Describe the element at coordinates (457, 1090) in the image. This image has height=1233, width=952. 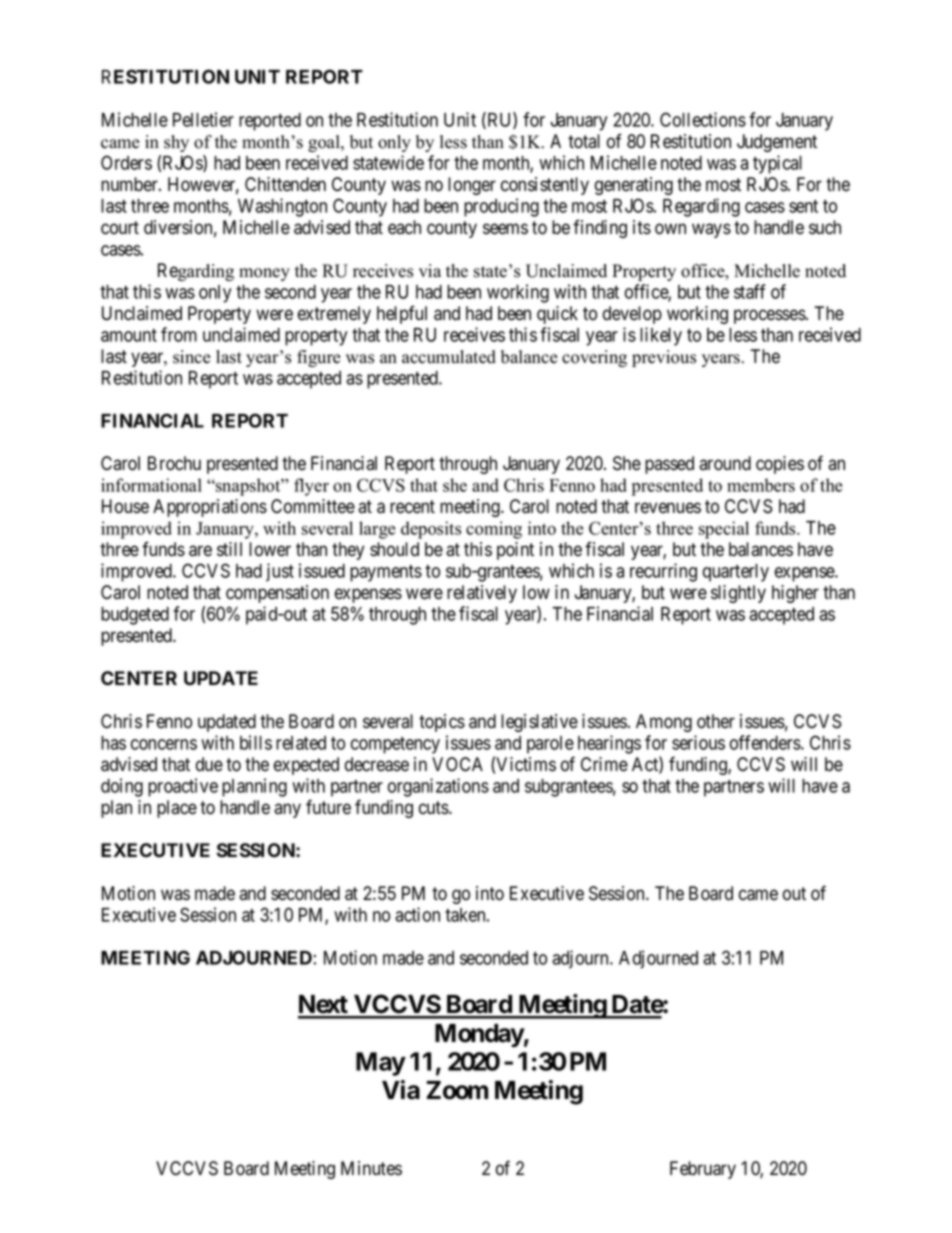
I see `Zoom` at that location.
